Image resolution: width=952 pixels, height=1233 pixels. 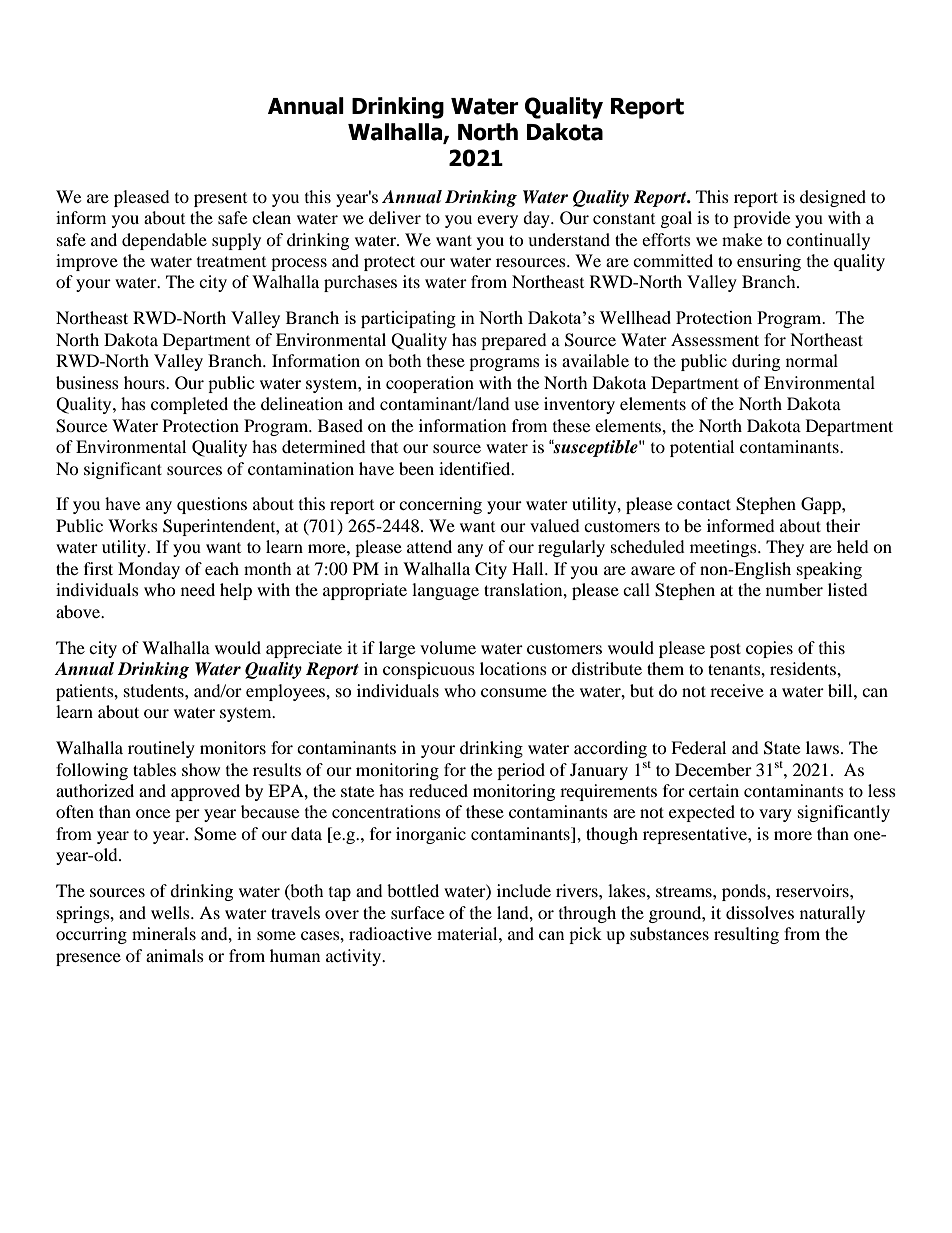 I want to click on every, so click(x=497, y=221).
